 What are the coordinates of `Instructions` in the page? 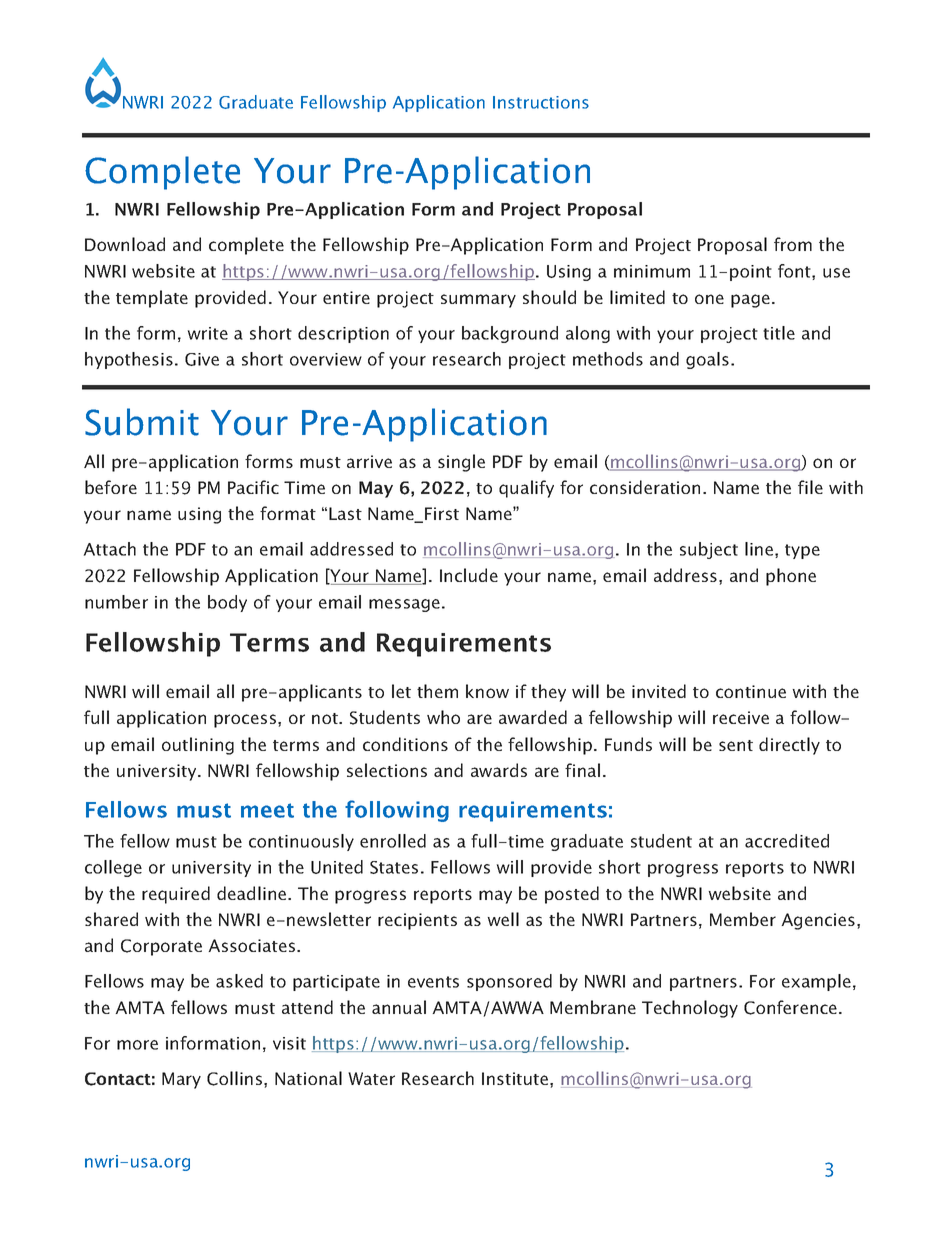 It's located at (541, 102).
